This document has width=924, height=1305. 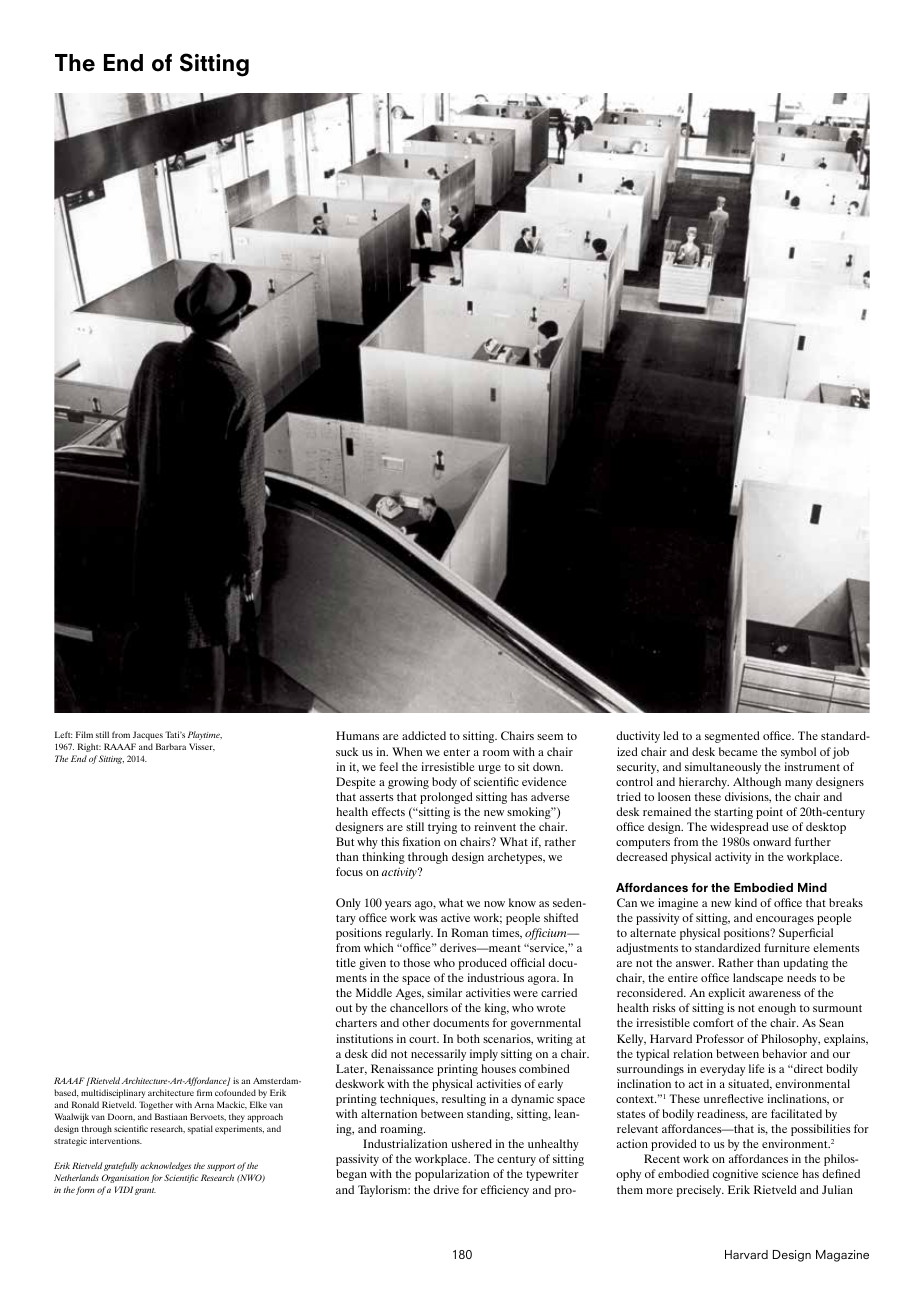 I want to click on Magazine, so click(x=842, y=1256).
